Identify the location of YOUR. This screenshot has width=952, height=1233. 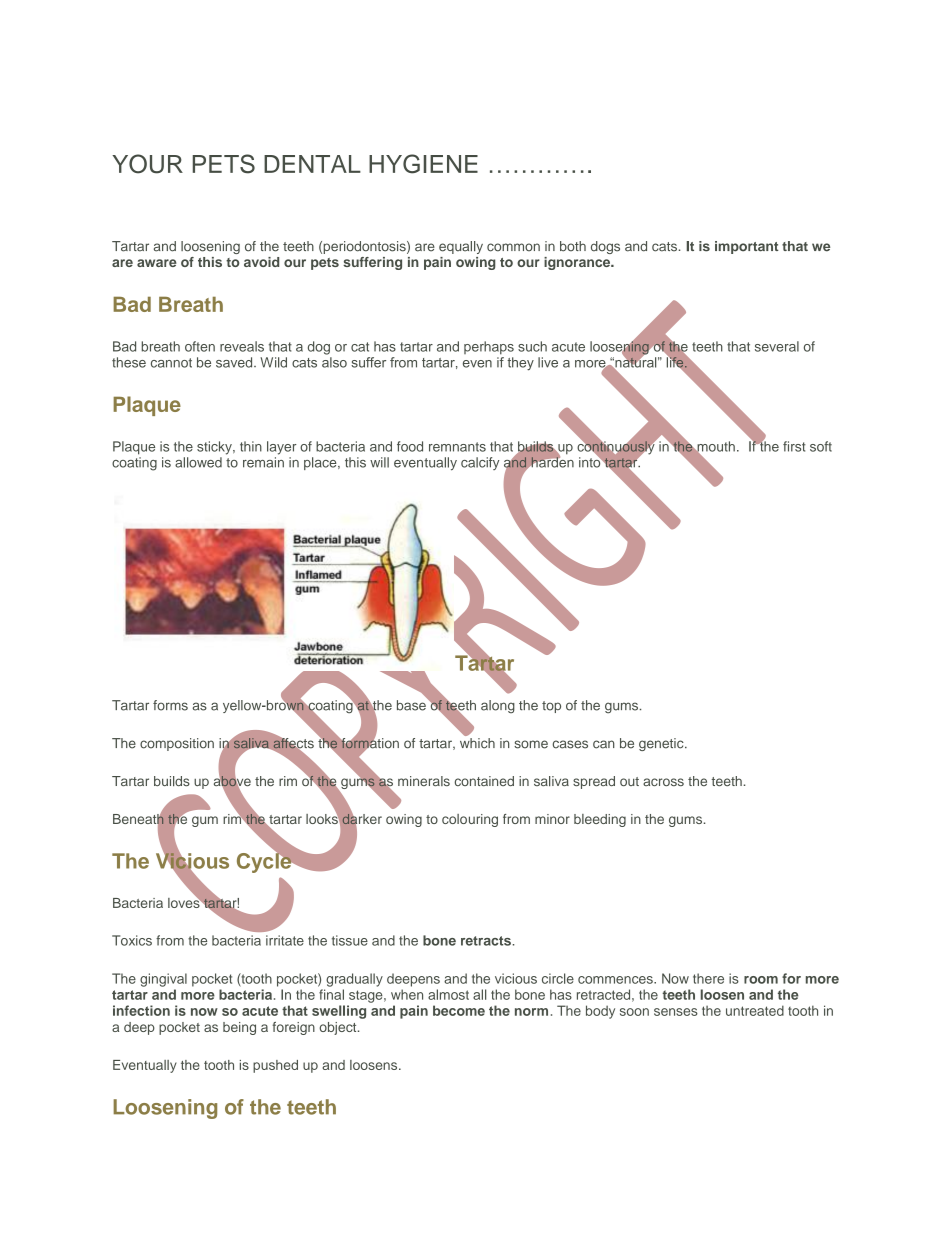
(147, 164).
